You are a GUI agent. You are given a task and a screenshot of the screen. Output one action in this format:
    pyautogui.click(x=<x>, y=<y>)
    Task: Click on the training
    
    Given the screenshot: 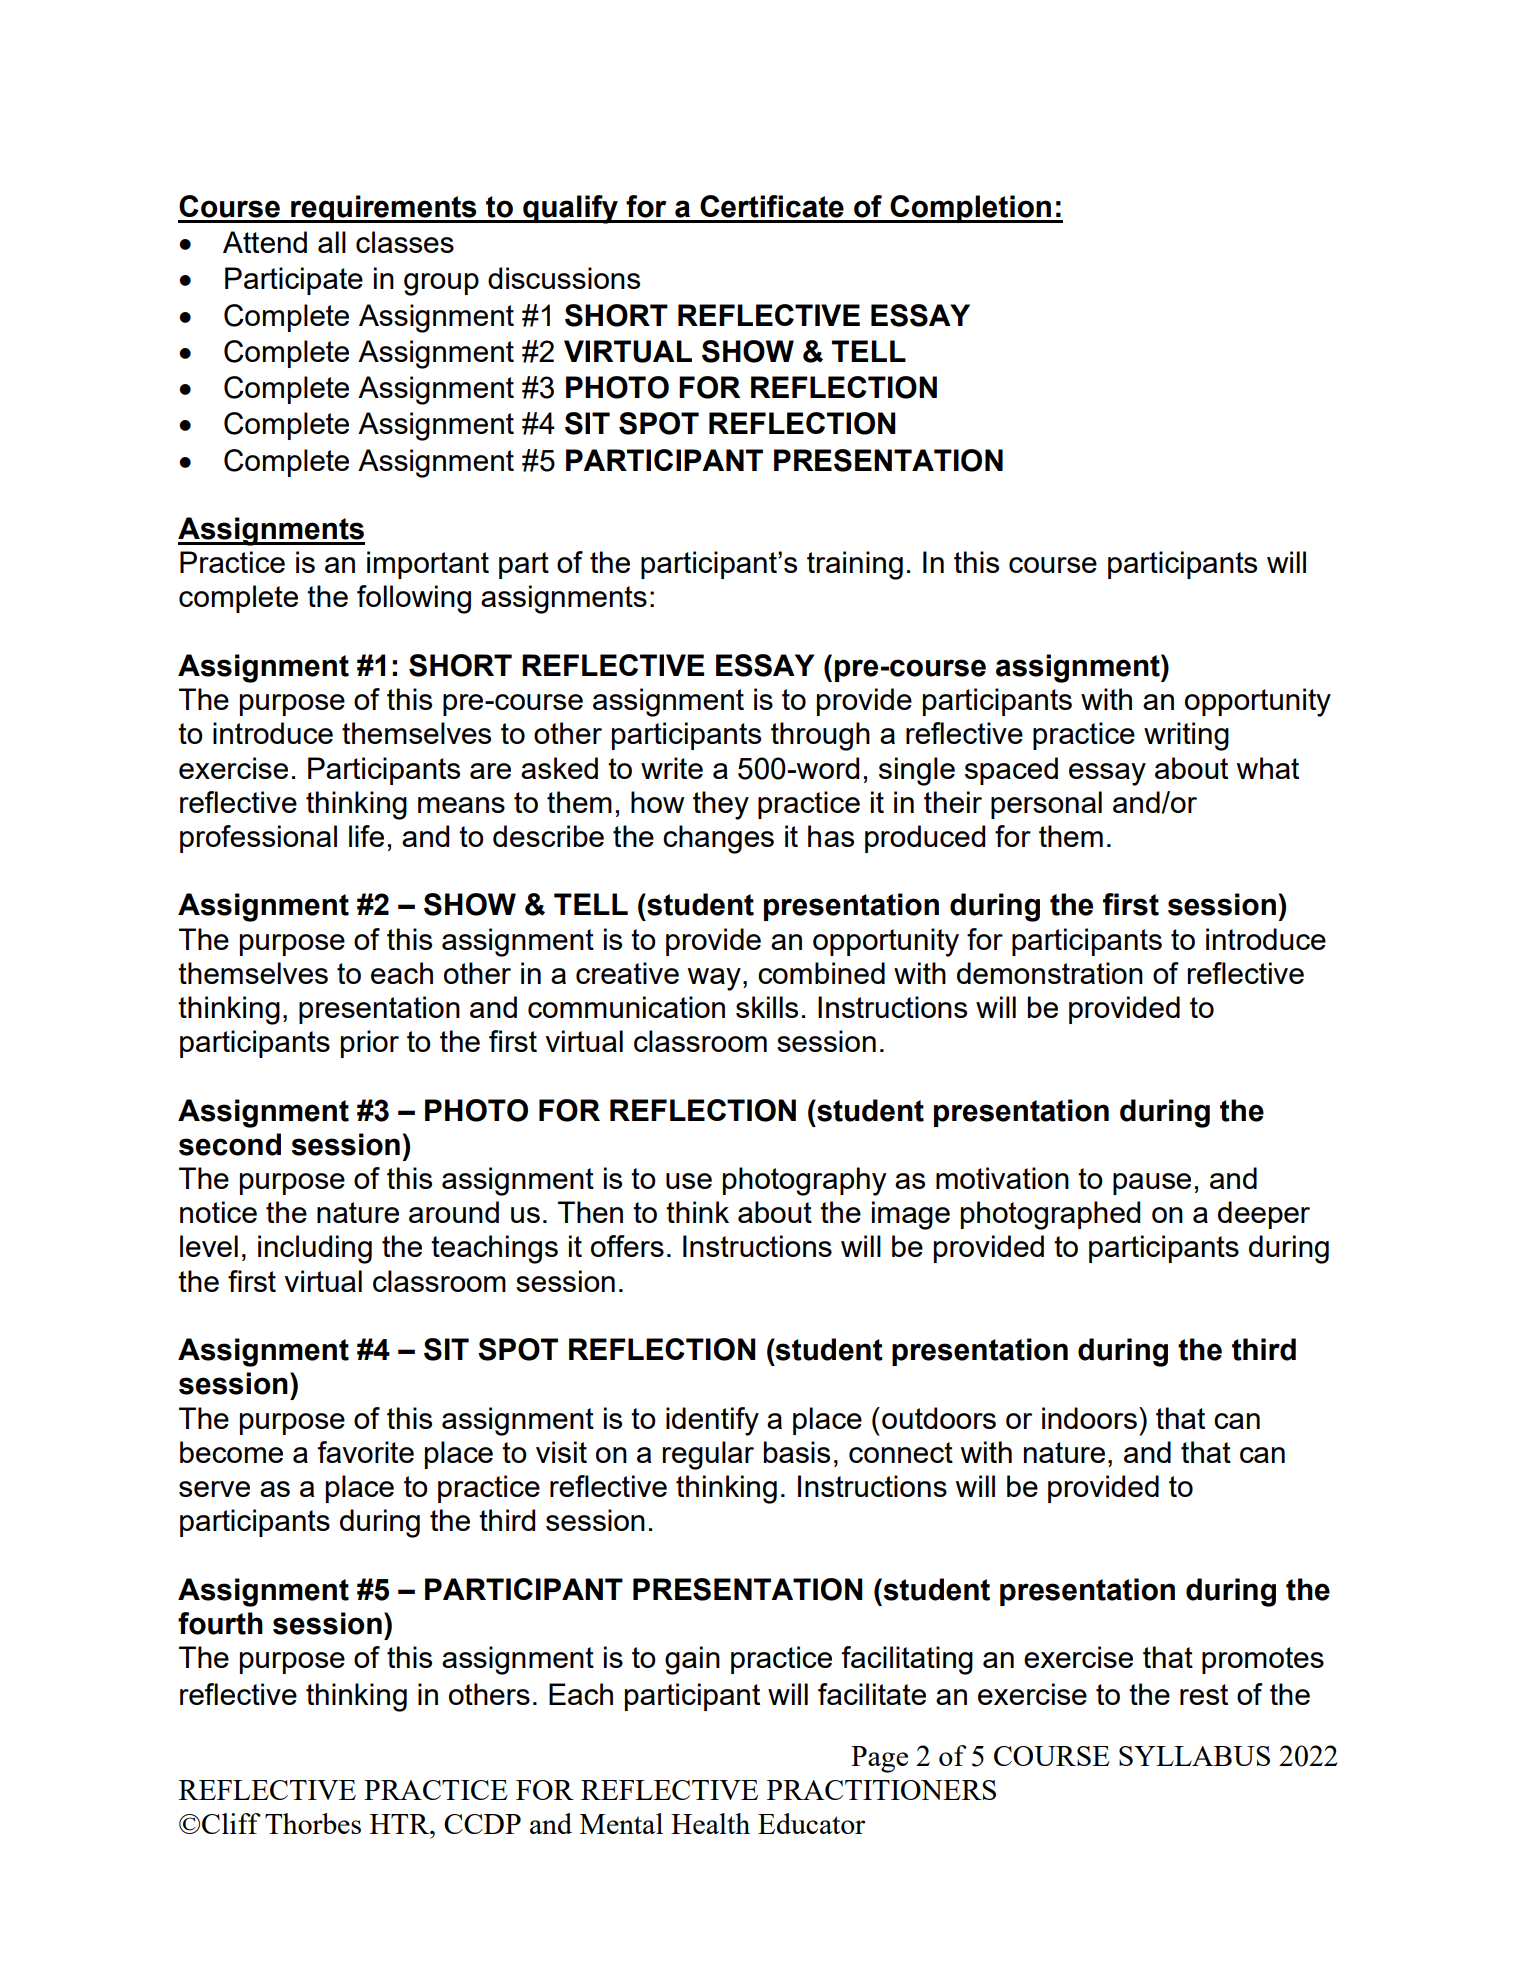 What is the action you would take?
    pyautogui.click(x=855, y=565)
